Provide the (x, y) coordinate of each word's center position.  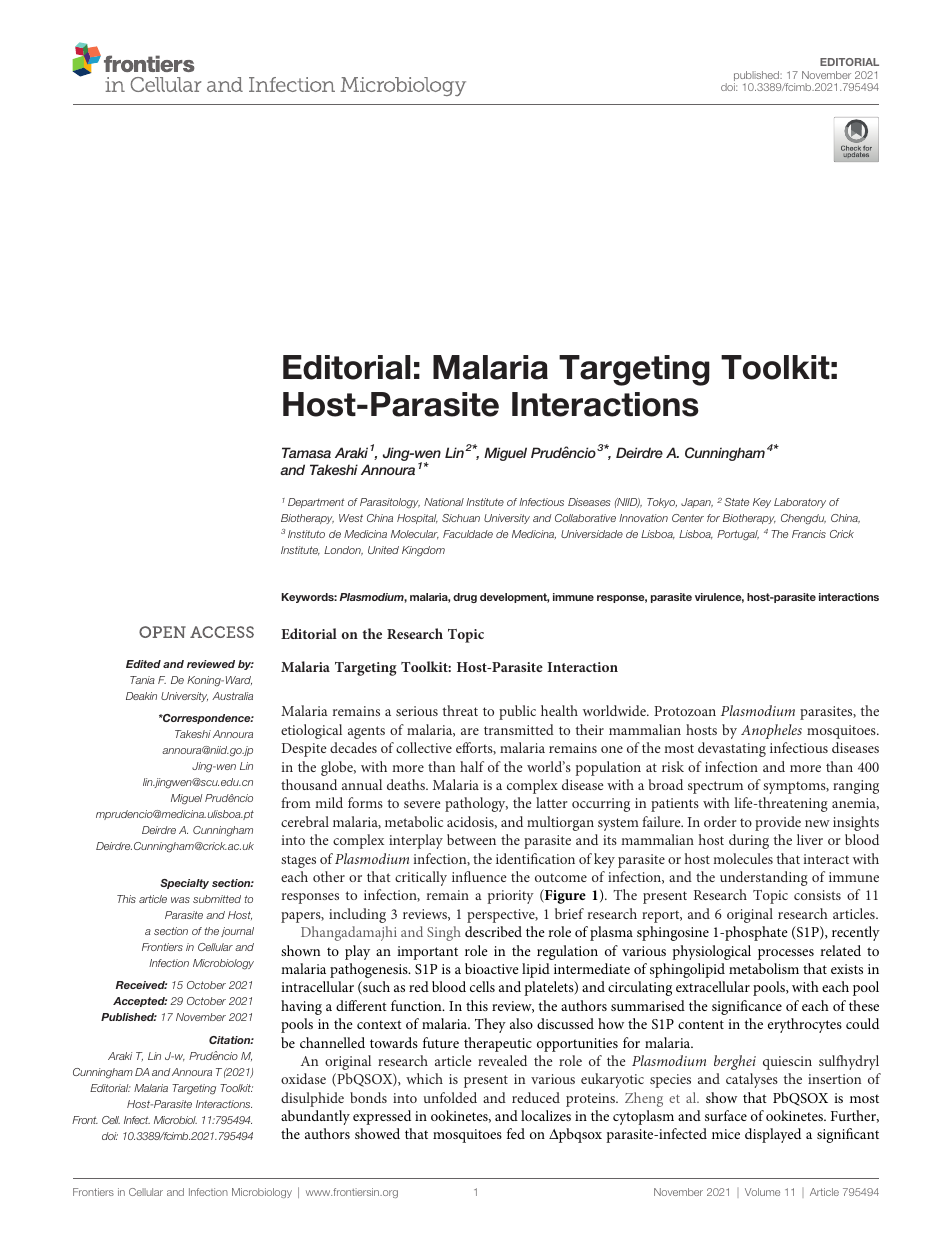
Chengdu (803, 519)
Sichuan (461, 518)
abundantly (315, 1117)
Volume (762, 1192)
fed (516, 1133)
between (471, 839)
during (749, 841)
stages (298, 861)
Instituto (306, 534)
